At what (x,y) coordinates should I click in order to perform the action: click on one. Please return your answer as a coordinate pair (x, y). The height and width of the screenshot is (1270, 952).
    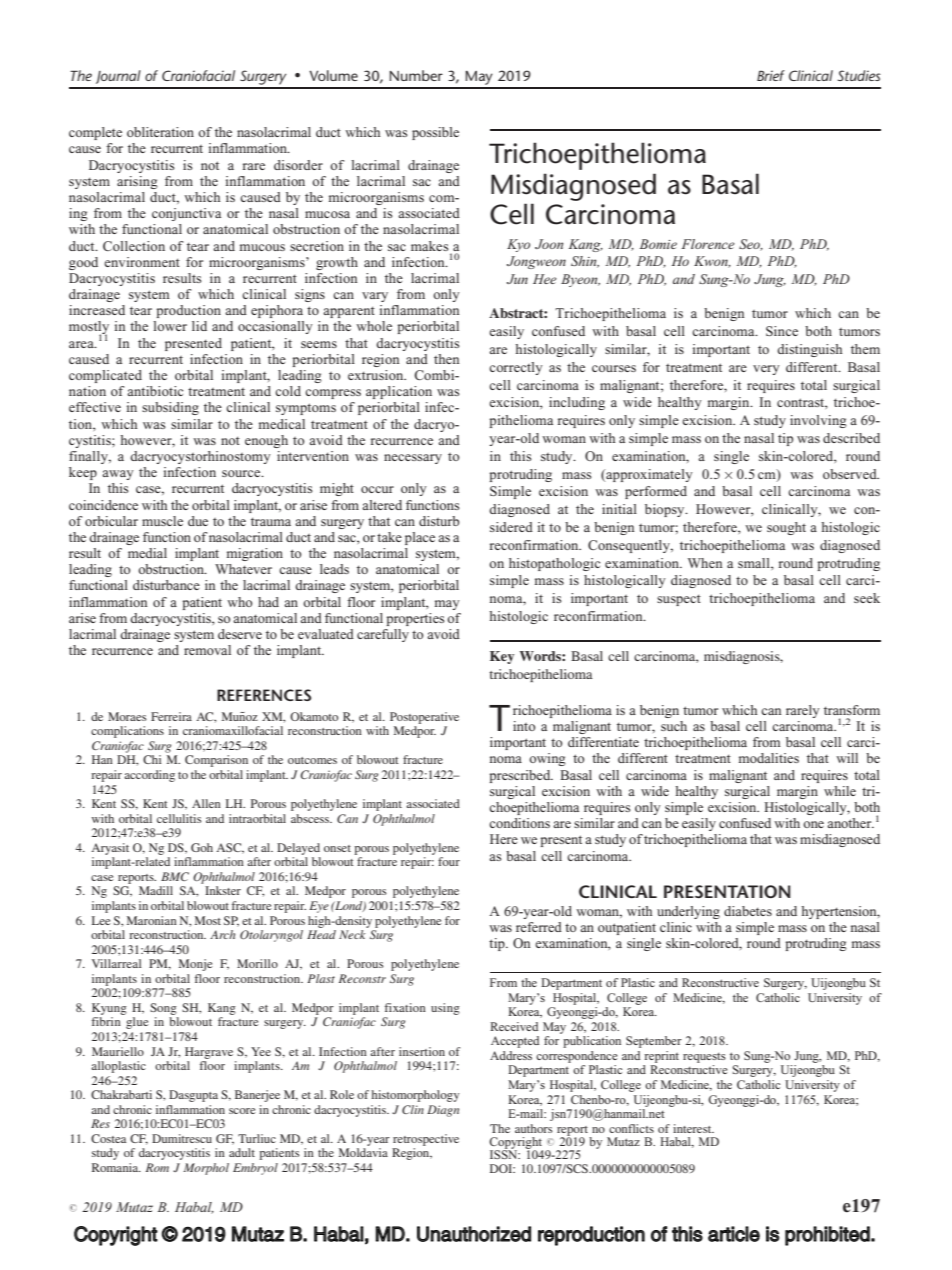
    Looking at the image, I should click on (813, 824).
